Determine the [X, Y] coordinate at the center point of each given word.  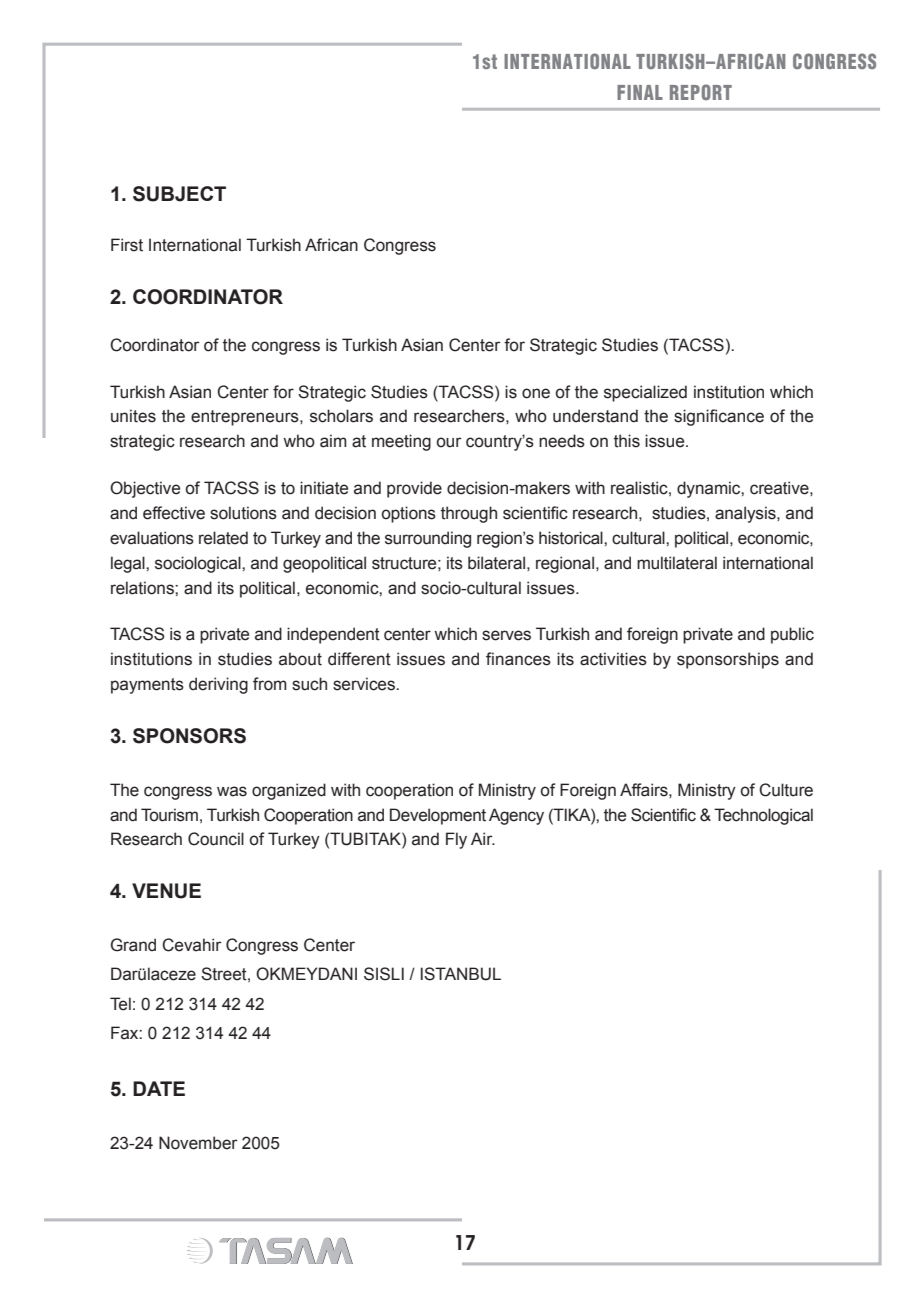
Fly [456, 840]
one [536, 393]
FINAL [640, 92]
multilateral [677, 563]
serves [506, 635]
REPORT [701, 92]
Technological [763, 816]
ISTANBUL [461, 974]
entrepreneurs [246, 418]
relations [143, 588]
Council [216, 839]
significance [719, 417]
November [198, 1143]
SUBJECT [179, 194]
